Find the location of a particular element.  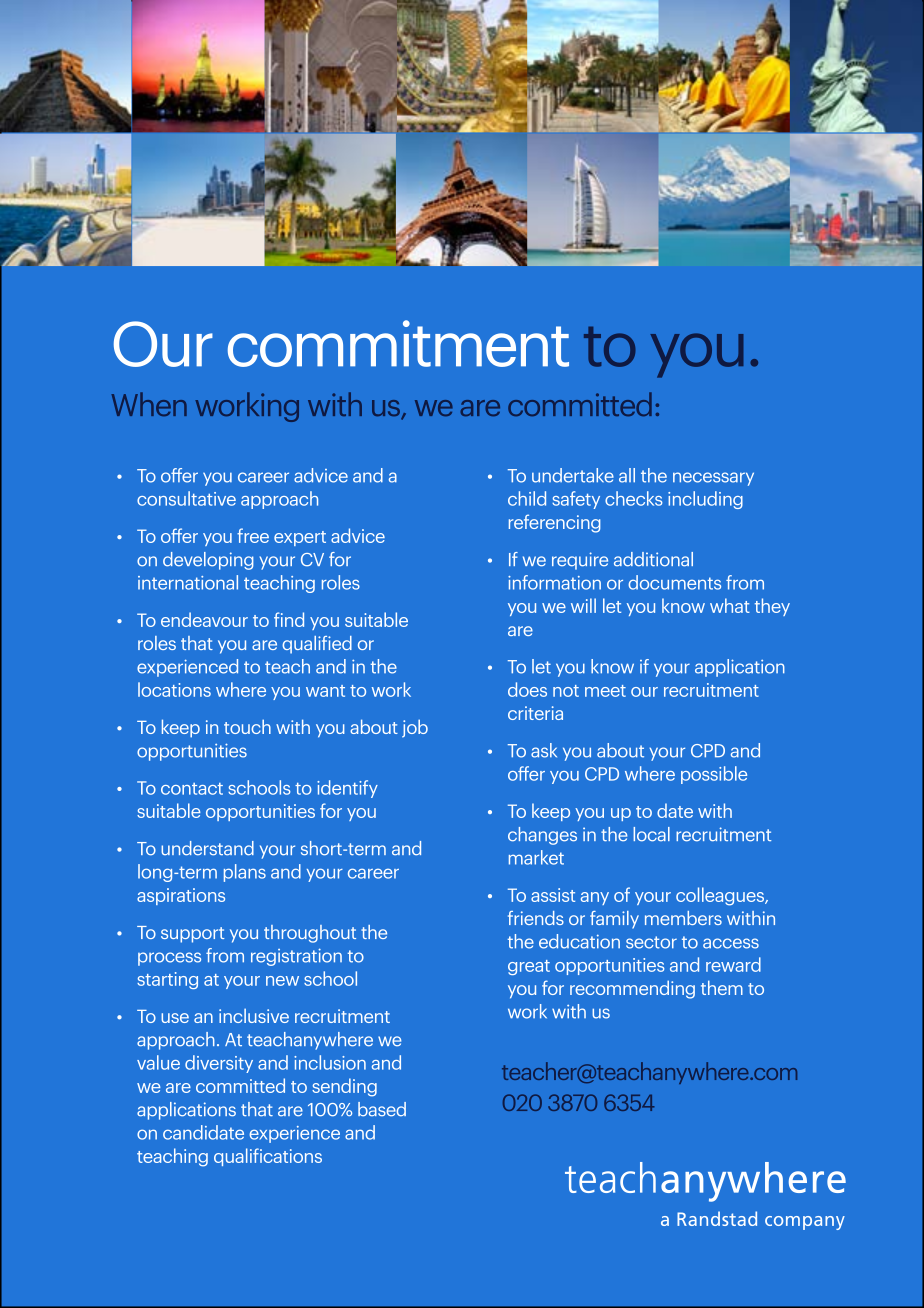

support is located at coordinates (192, 935).
